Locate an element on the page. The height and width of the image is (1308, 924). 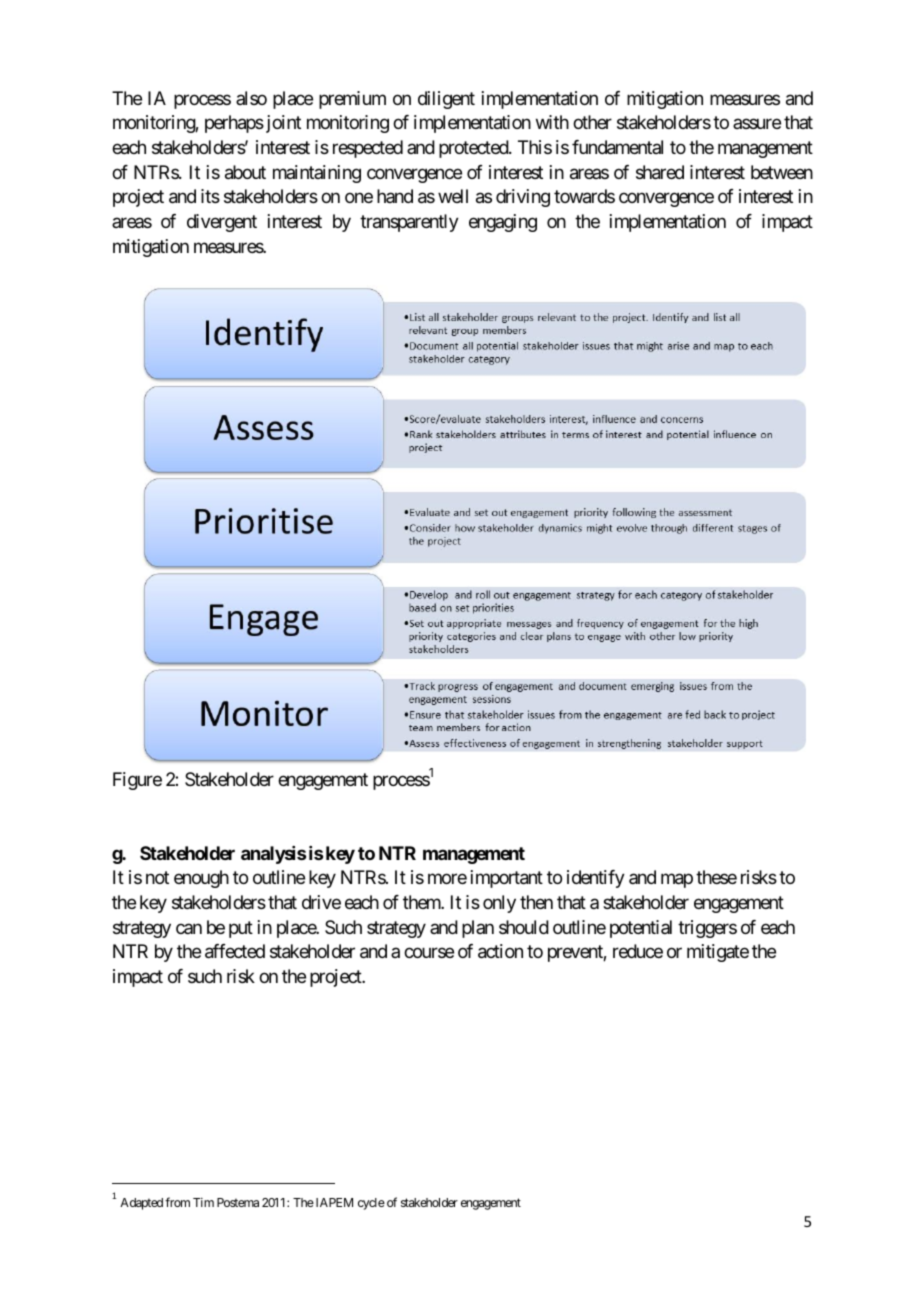
cycle is located at coordinates (371, 1204).
